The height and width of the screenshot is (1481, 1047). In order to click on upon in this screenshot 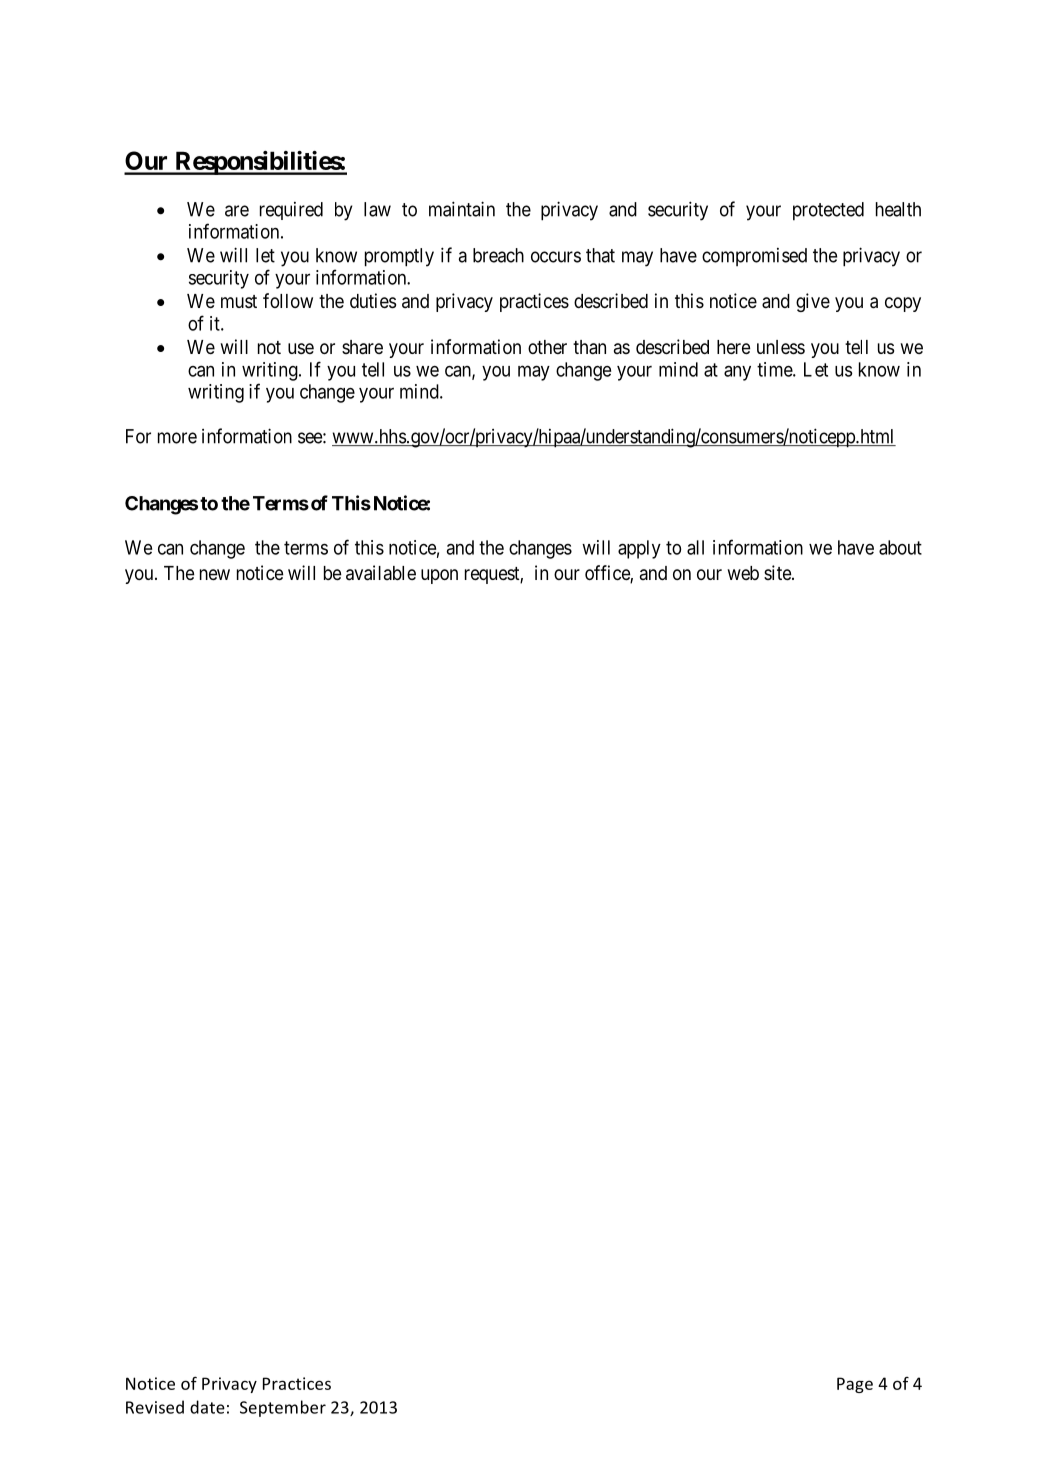, I will do `click(439, 576)`.
